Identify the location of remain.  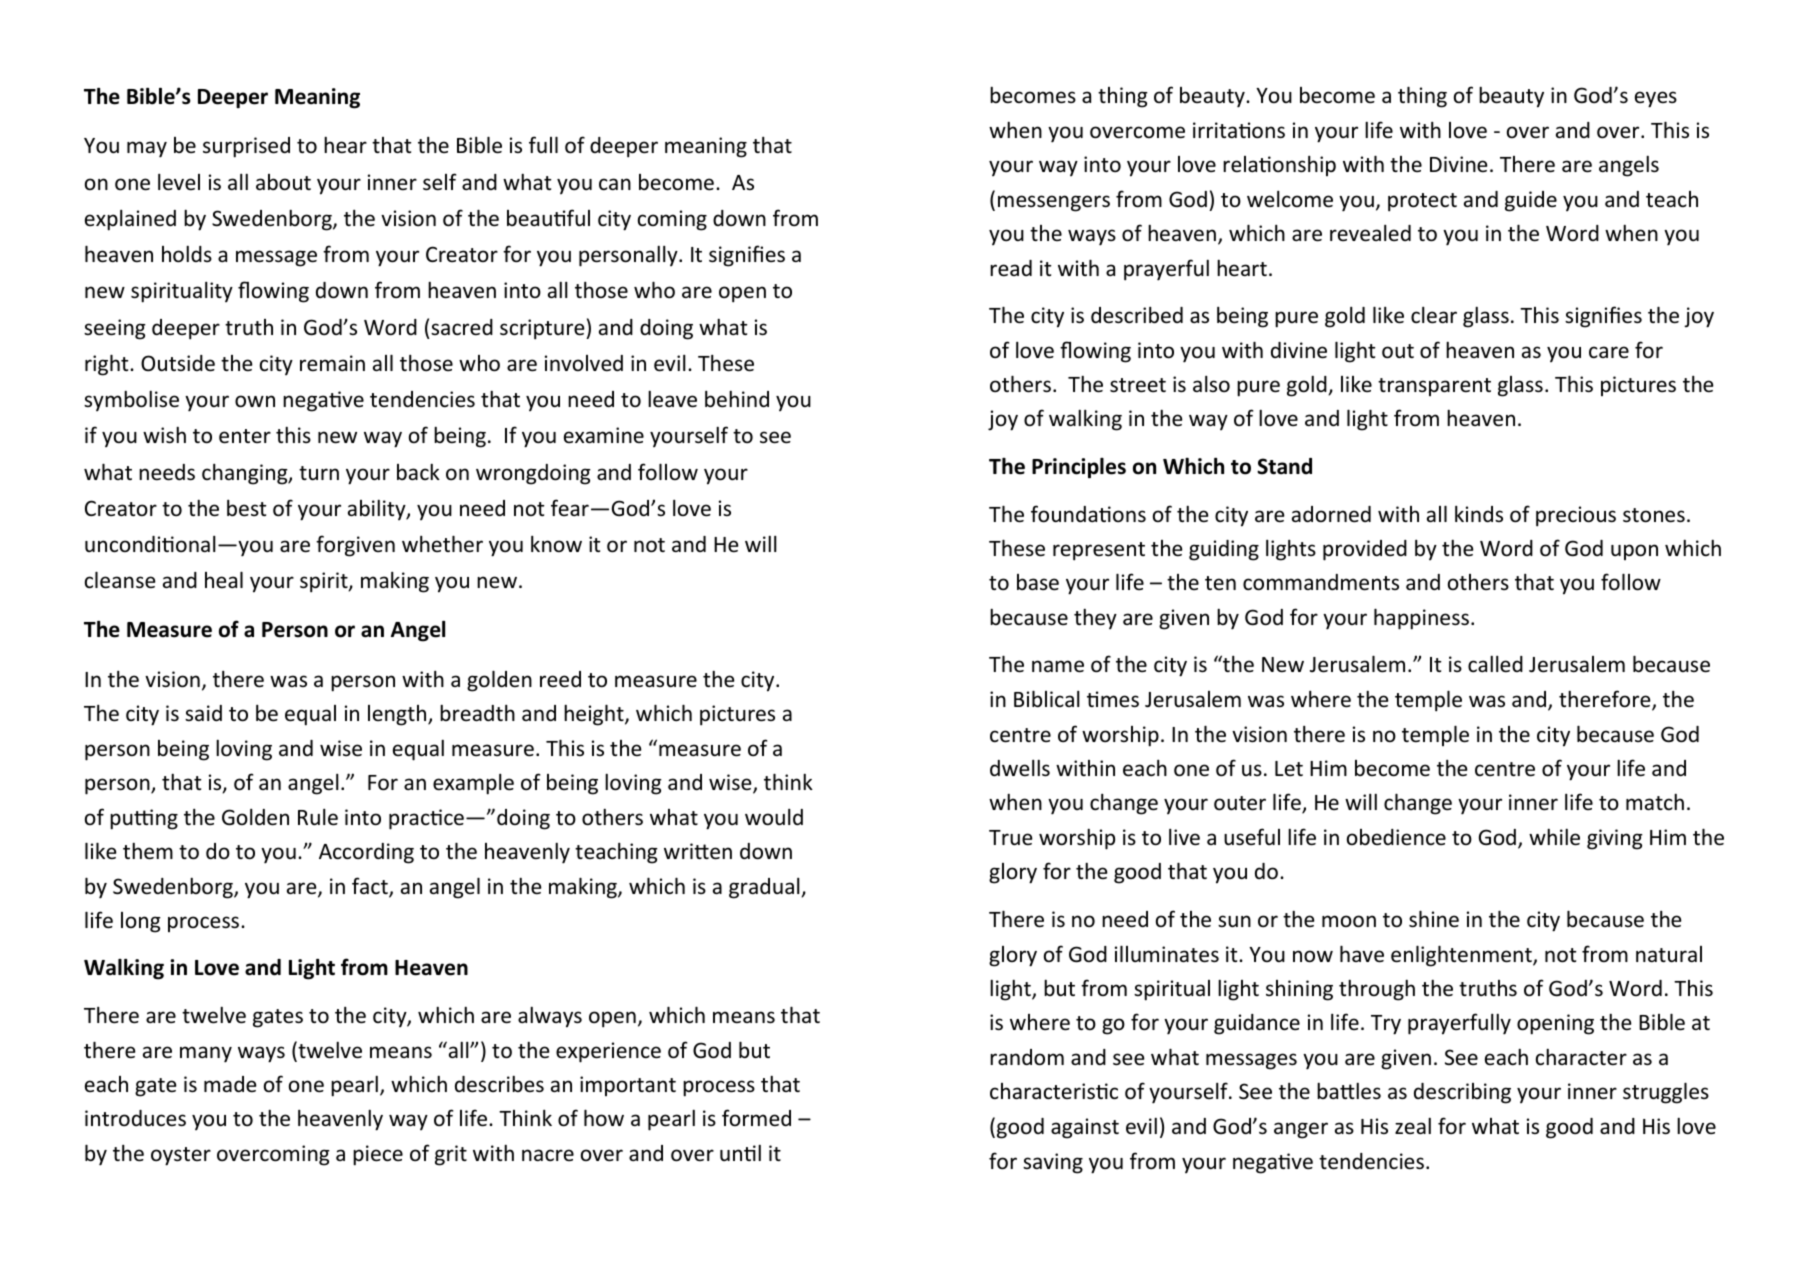
(332, 363).
